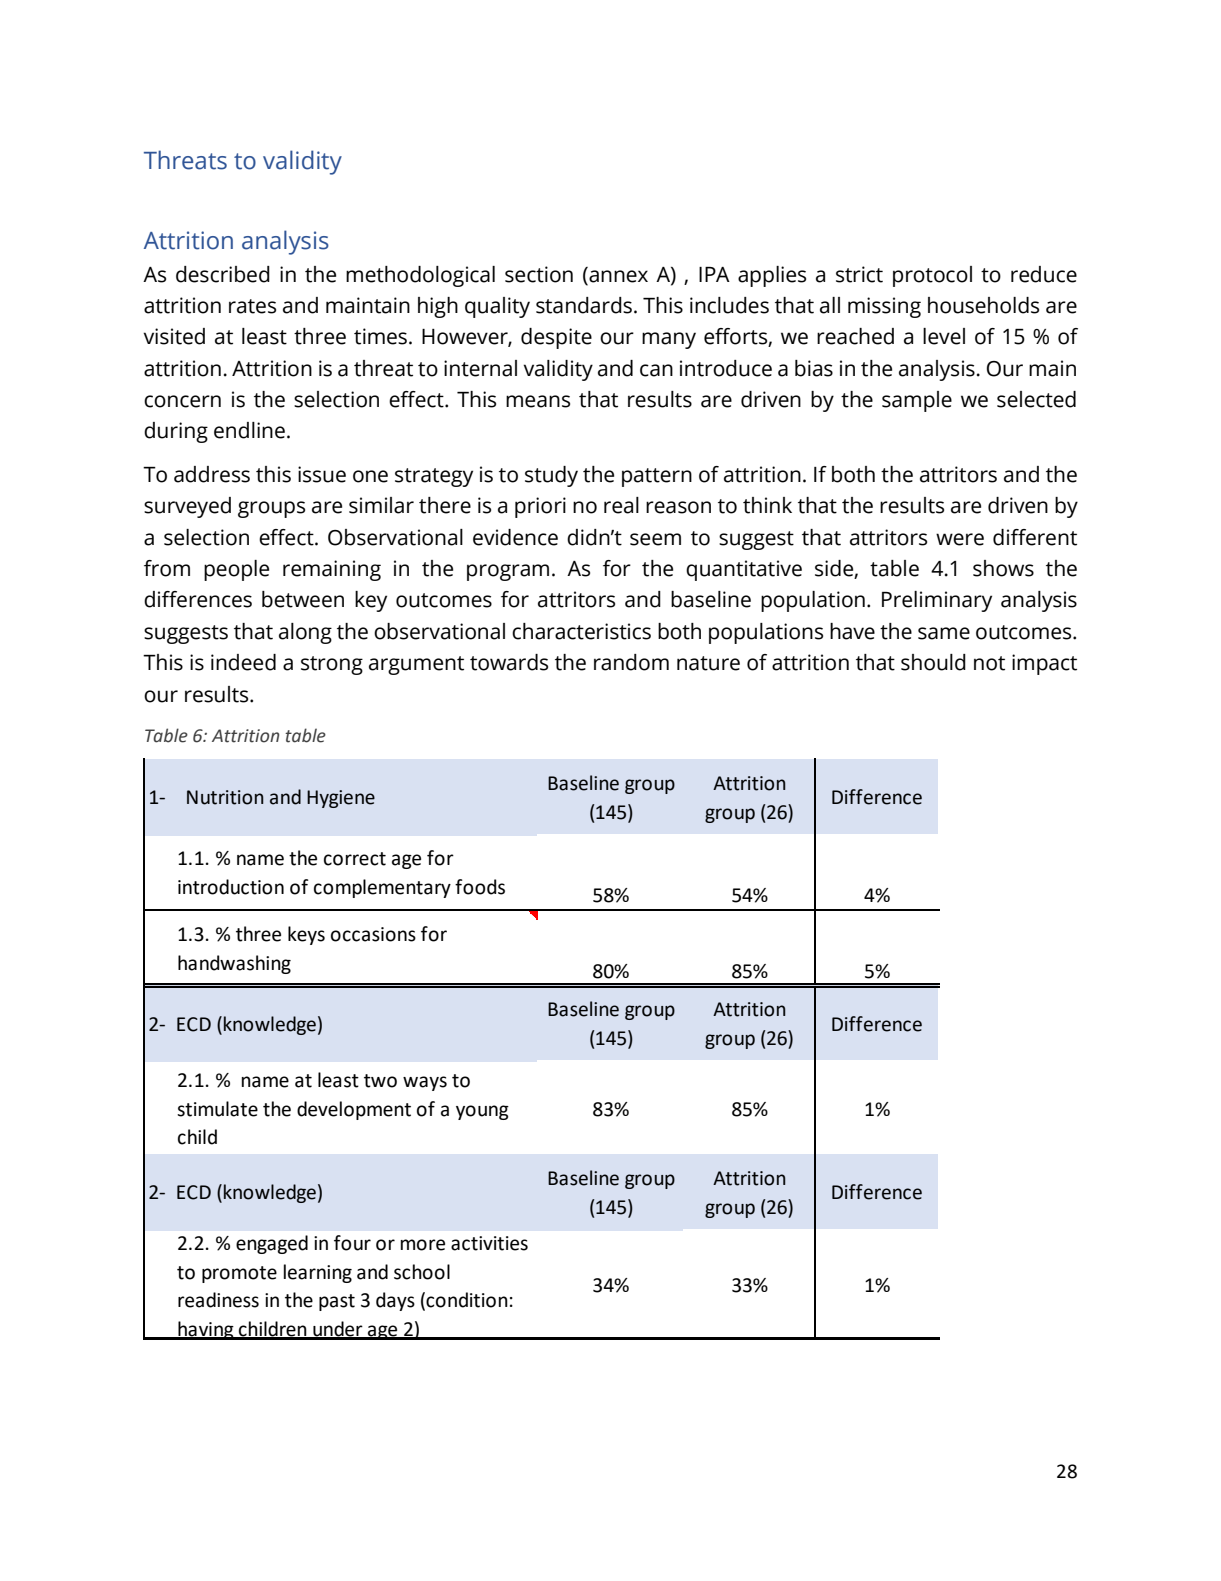 Image resolution: width=1221 pixels, height=1581 pixels. What do you see at coordinates (933, 662) in the screenshot?
I see `should` at bounding box center [933, 662].
